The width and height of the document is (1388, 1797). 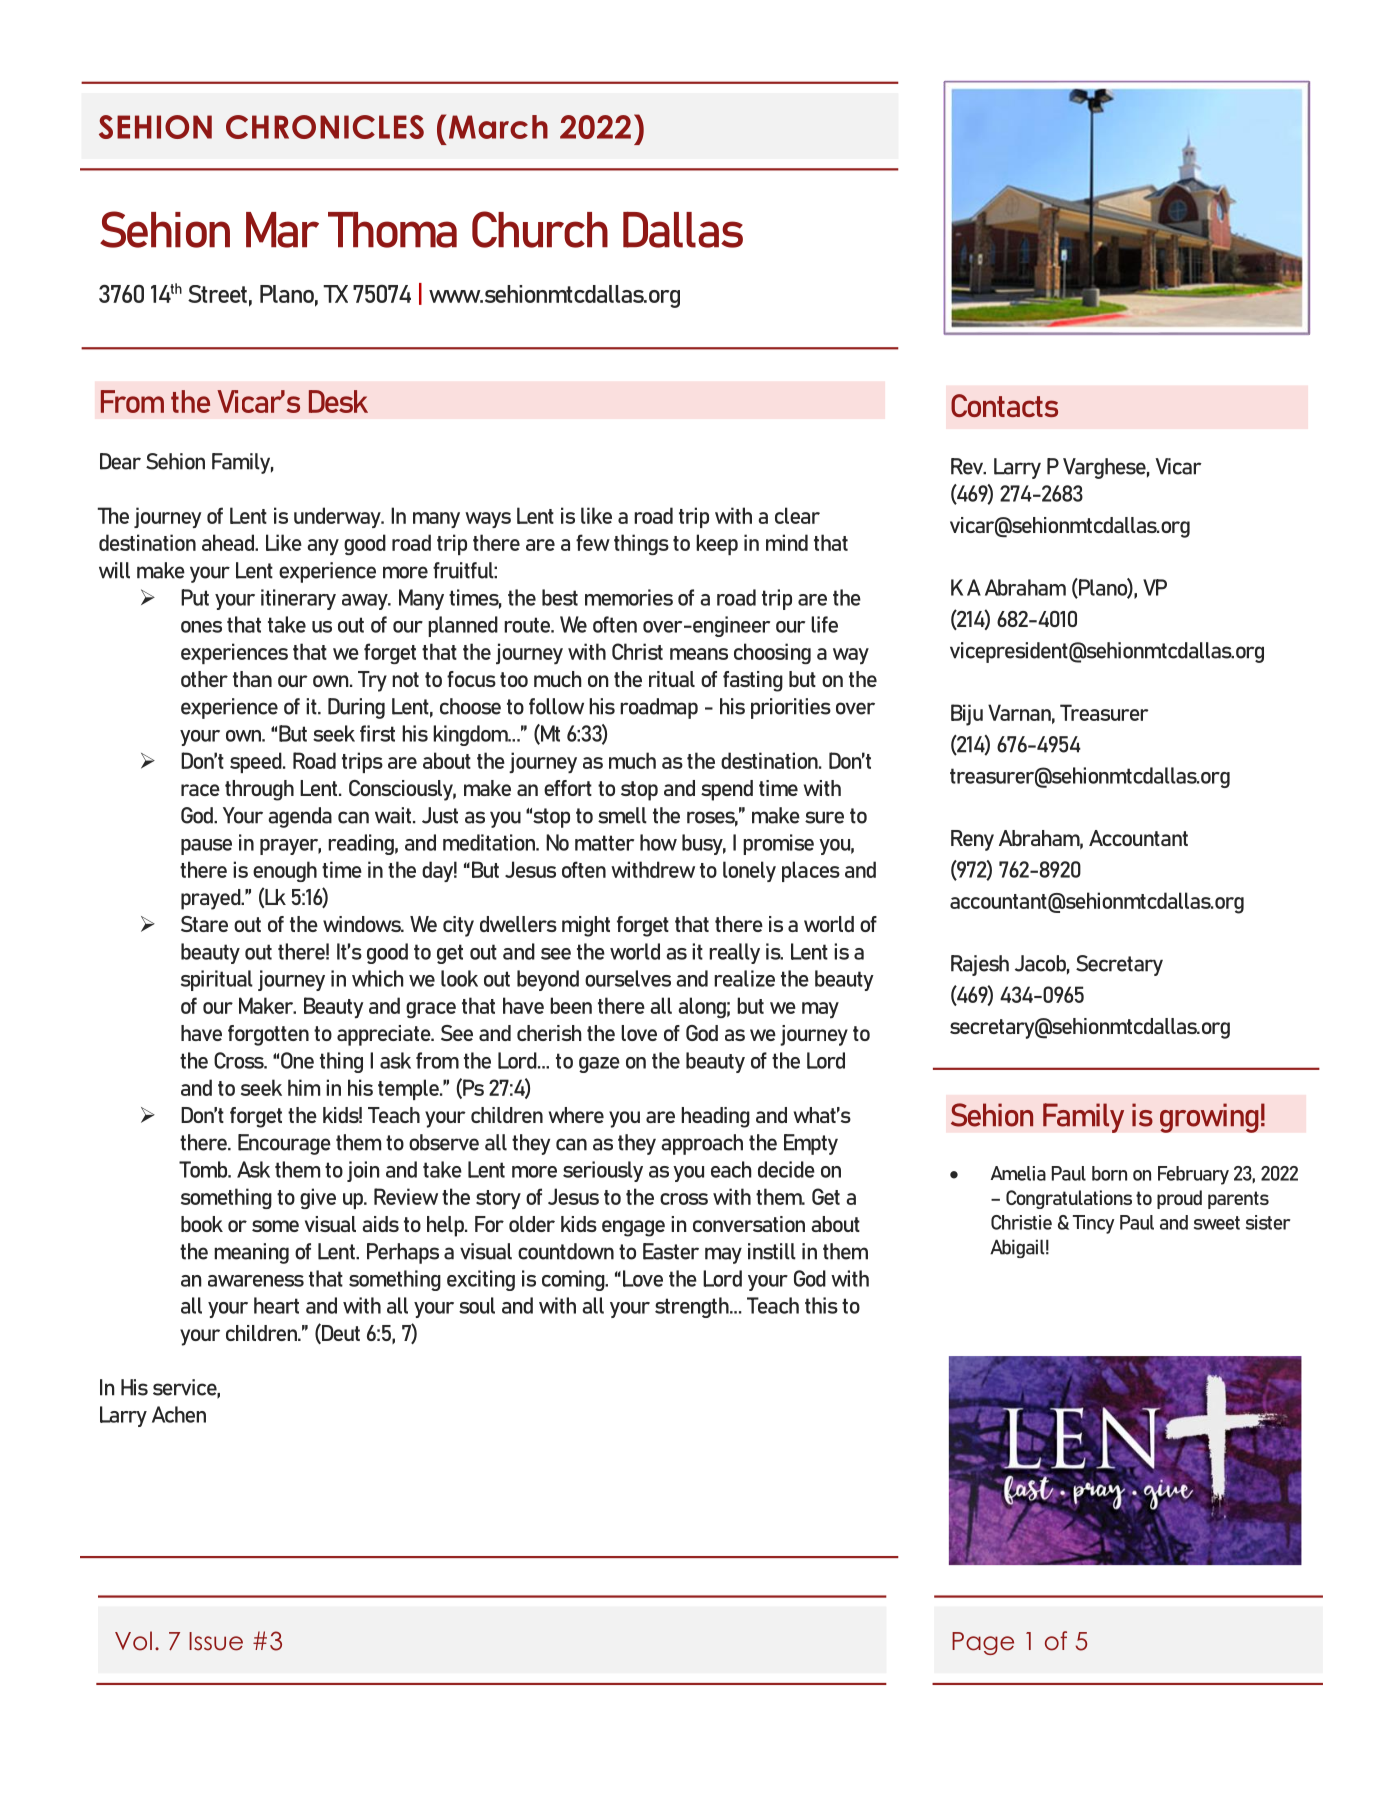 I want to click on keep, so click(x=717, y=544).
